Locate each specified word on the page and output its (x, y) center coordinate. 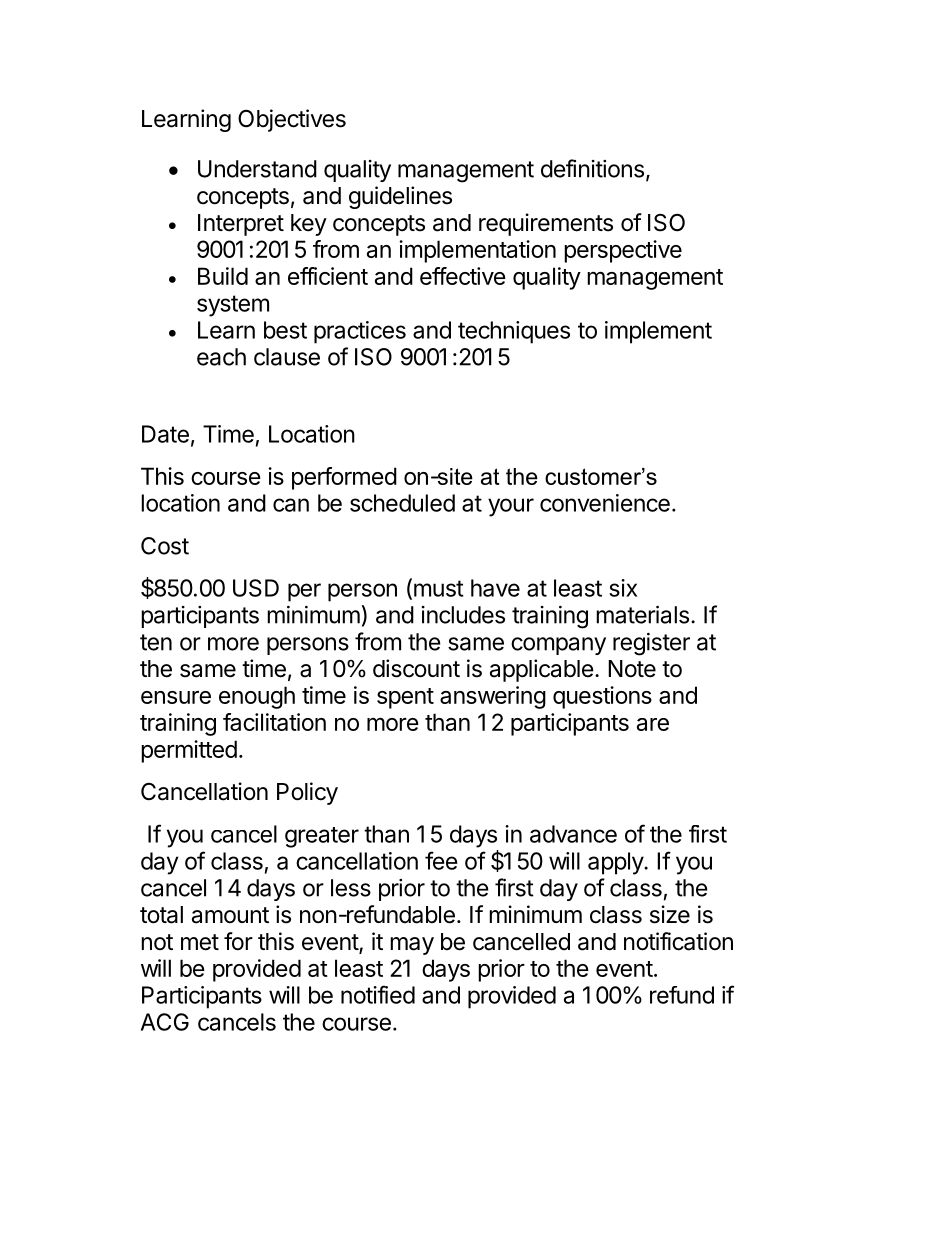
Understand (257, 169)
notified (378, 994)
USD (256, 588)
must (438, 588)
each (221, 357)
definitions (592, 168)
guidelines (400, 197)
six (623, 588)
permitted (189, 751)
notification (678, 941)
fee (441, 860)
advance (573, 834)
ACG (165, 1022)
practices (360, 332)
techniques (514, 332)
